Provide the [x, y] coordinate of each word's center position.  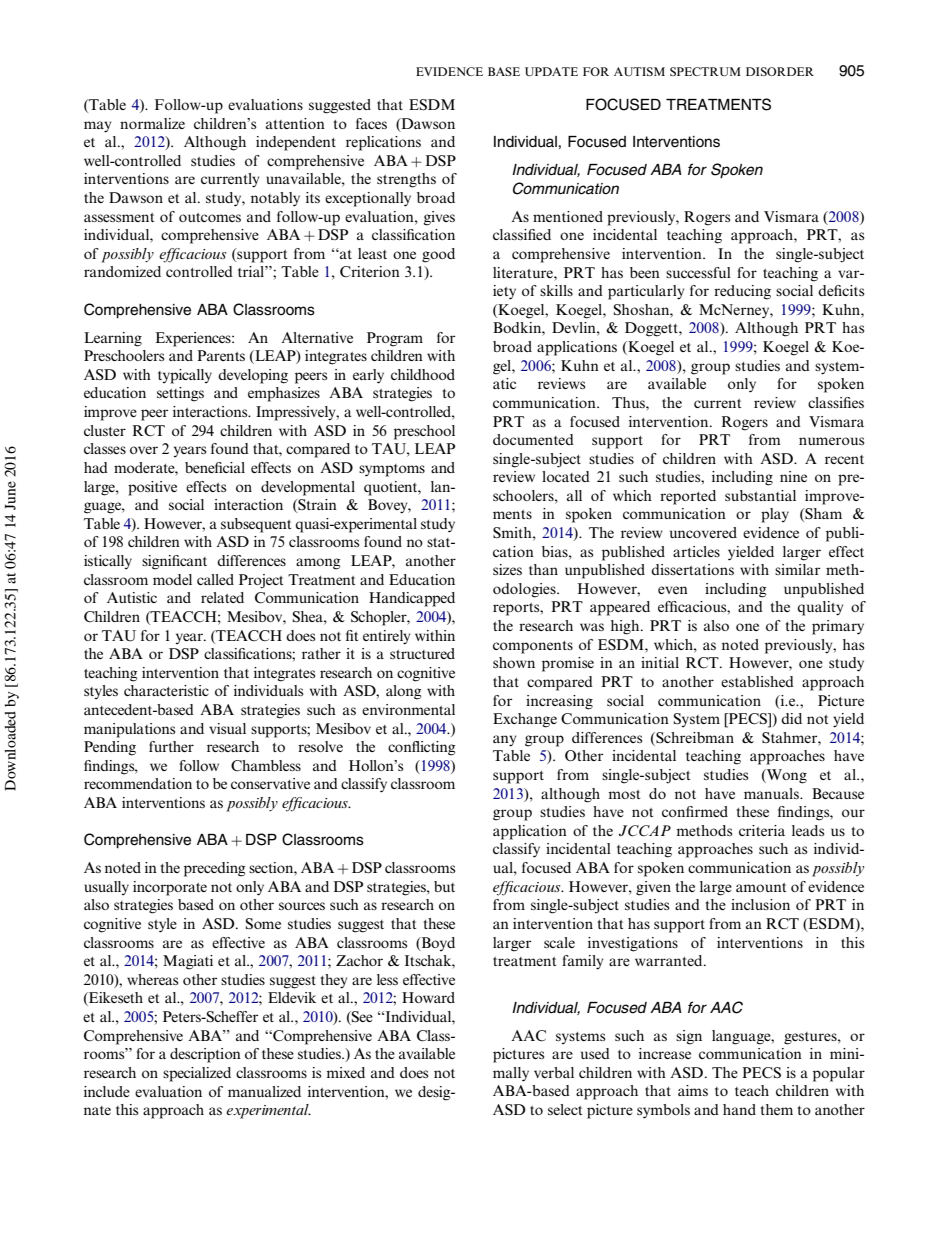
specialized [197, 1074]
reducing [742, 292]
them [777, 1109]
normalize [152, 123]
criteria [762, 830]
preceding [215, 869]
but [444, 886]
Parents [221, 355]
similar [797, 569]
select [565, 1109]
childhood [423, 374]
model [172, 579]
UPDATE [551, 71]
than [543, 569]
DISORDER [780, 71]
